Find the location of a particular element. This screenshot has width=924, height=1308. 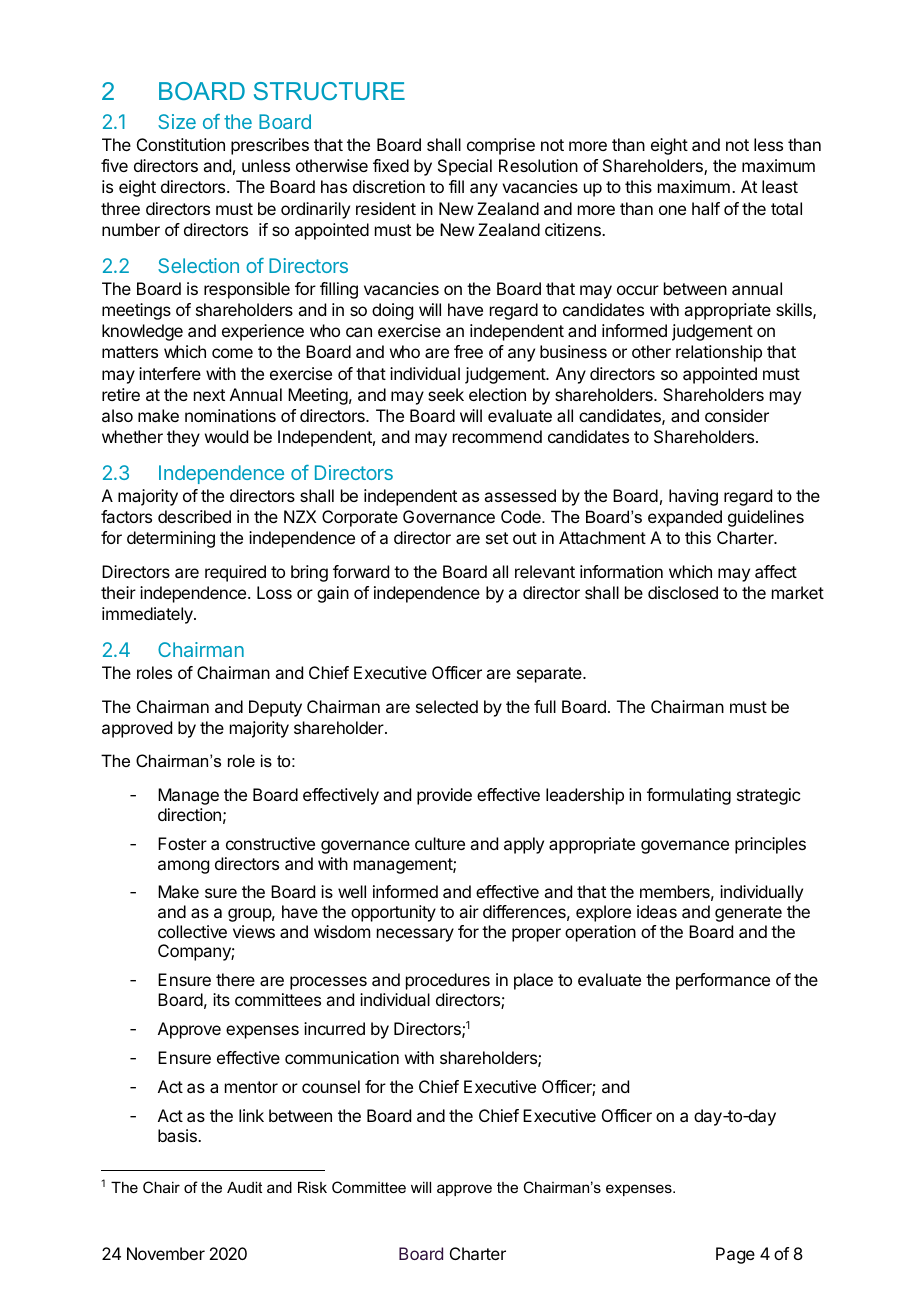

November is located at coordinates (166, 1253).
